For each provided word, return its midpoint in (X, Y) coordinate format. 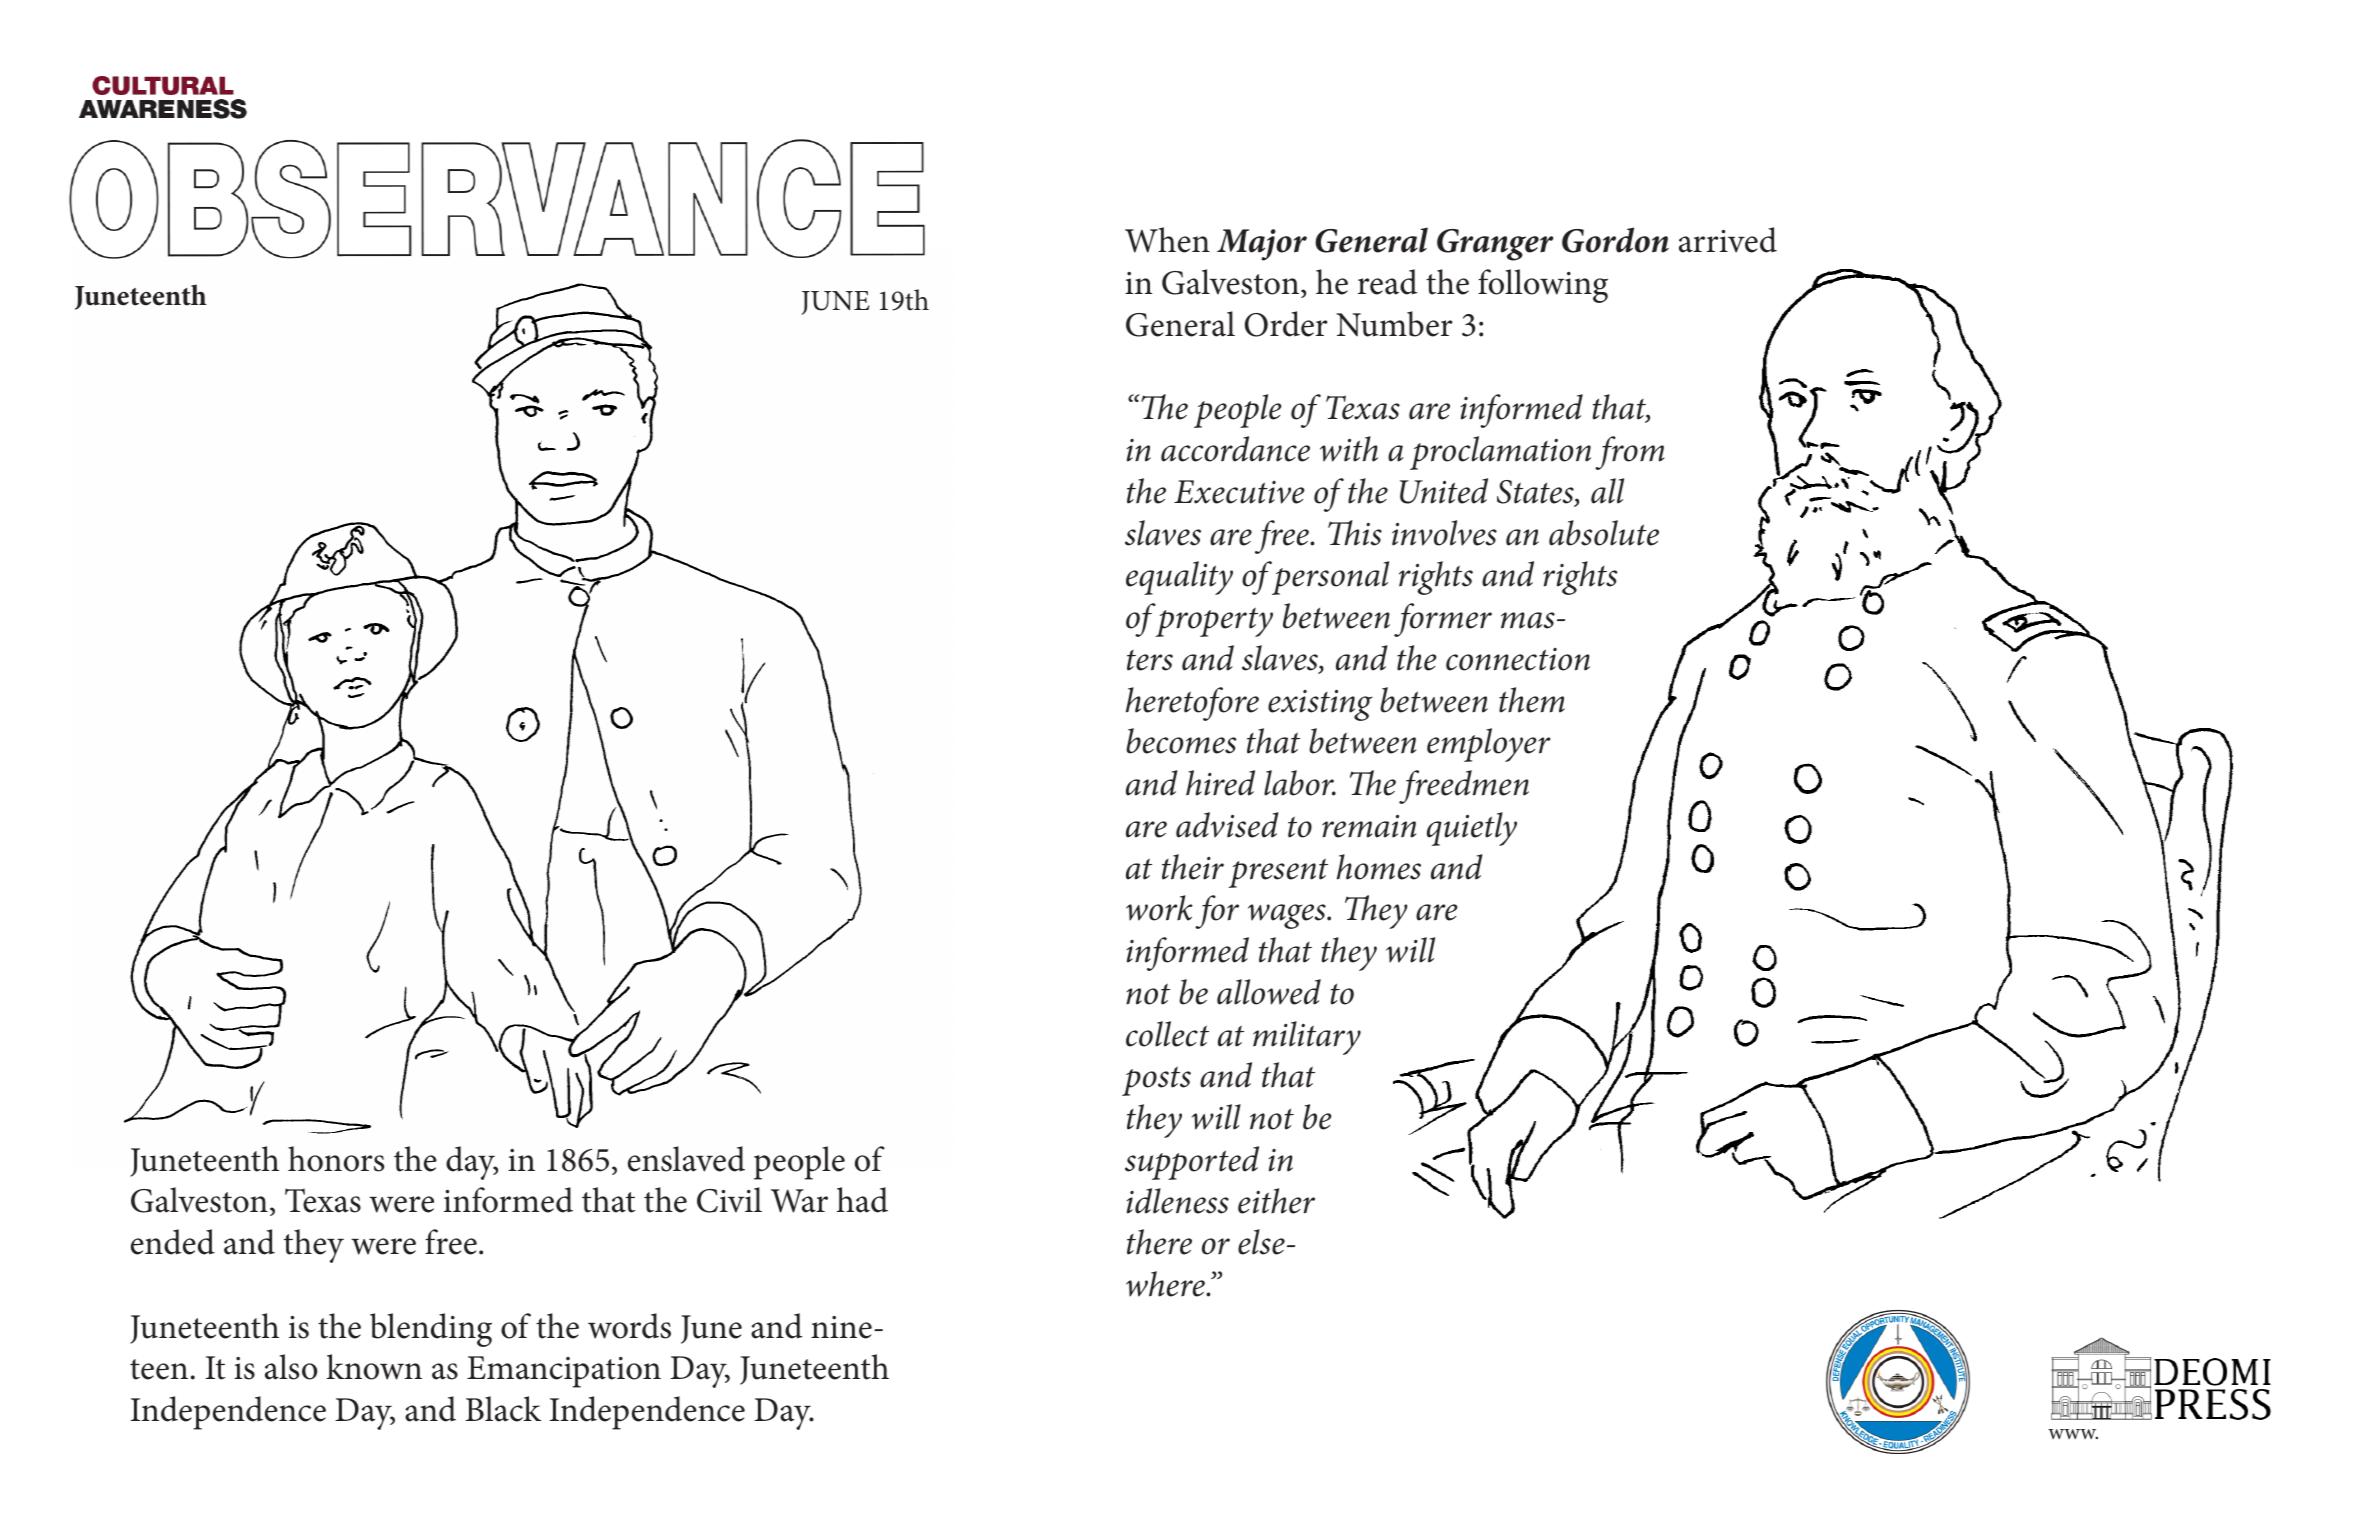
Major (1262, 245)
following (1543, 286)
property (1214, 622)
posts (1156, 1081)
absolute (1604, 533)
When (1167, 240)
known (374, 1367)
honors (336, 1159)
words (629, 1326)
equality (1179, 578)
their (1193, 867)
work (1159, 908)
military (1307, 1038)
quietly (1472, 829)
